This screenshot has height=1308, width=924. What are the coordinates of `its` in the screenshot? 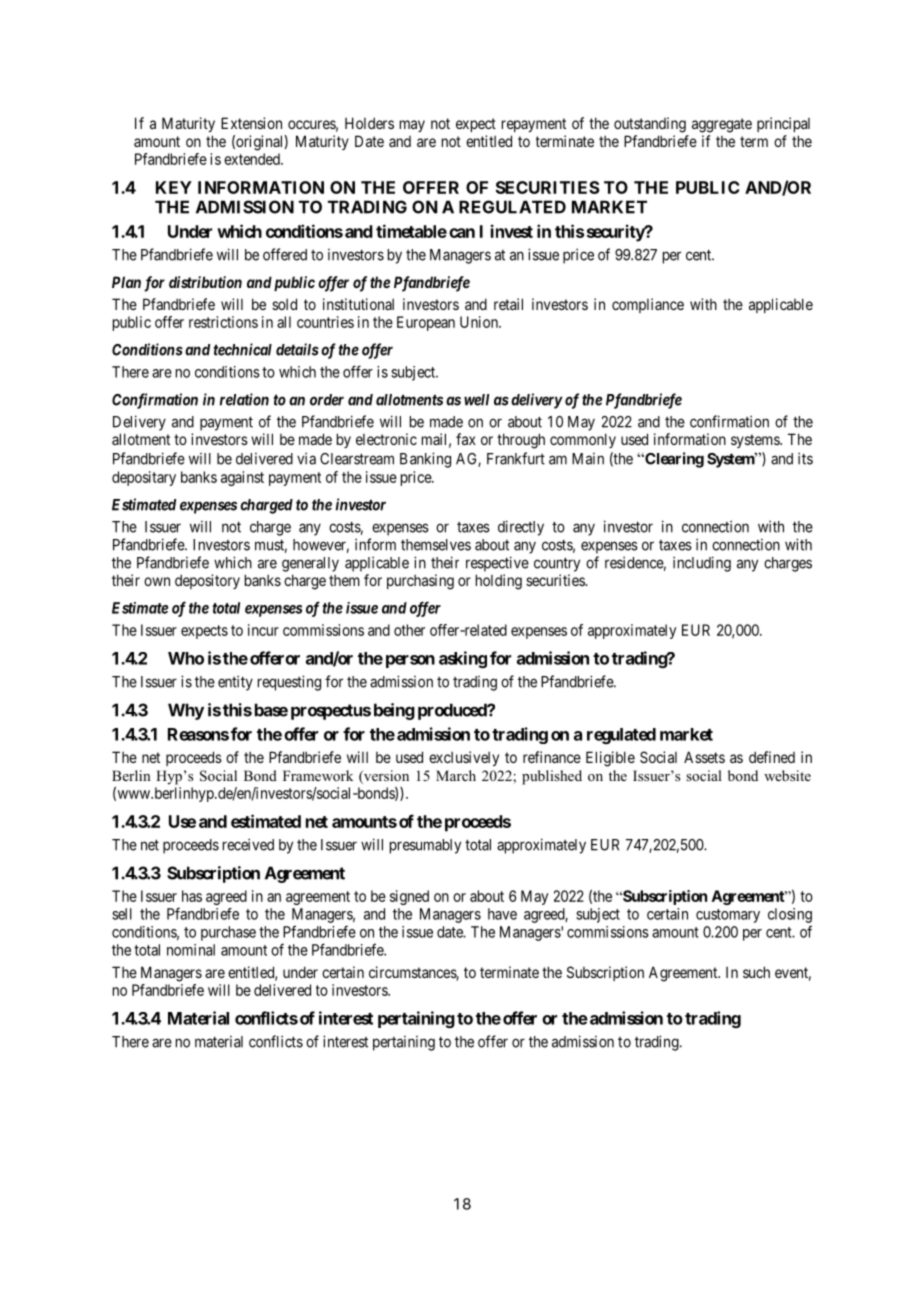 It's located at (805, 458).
